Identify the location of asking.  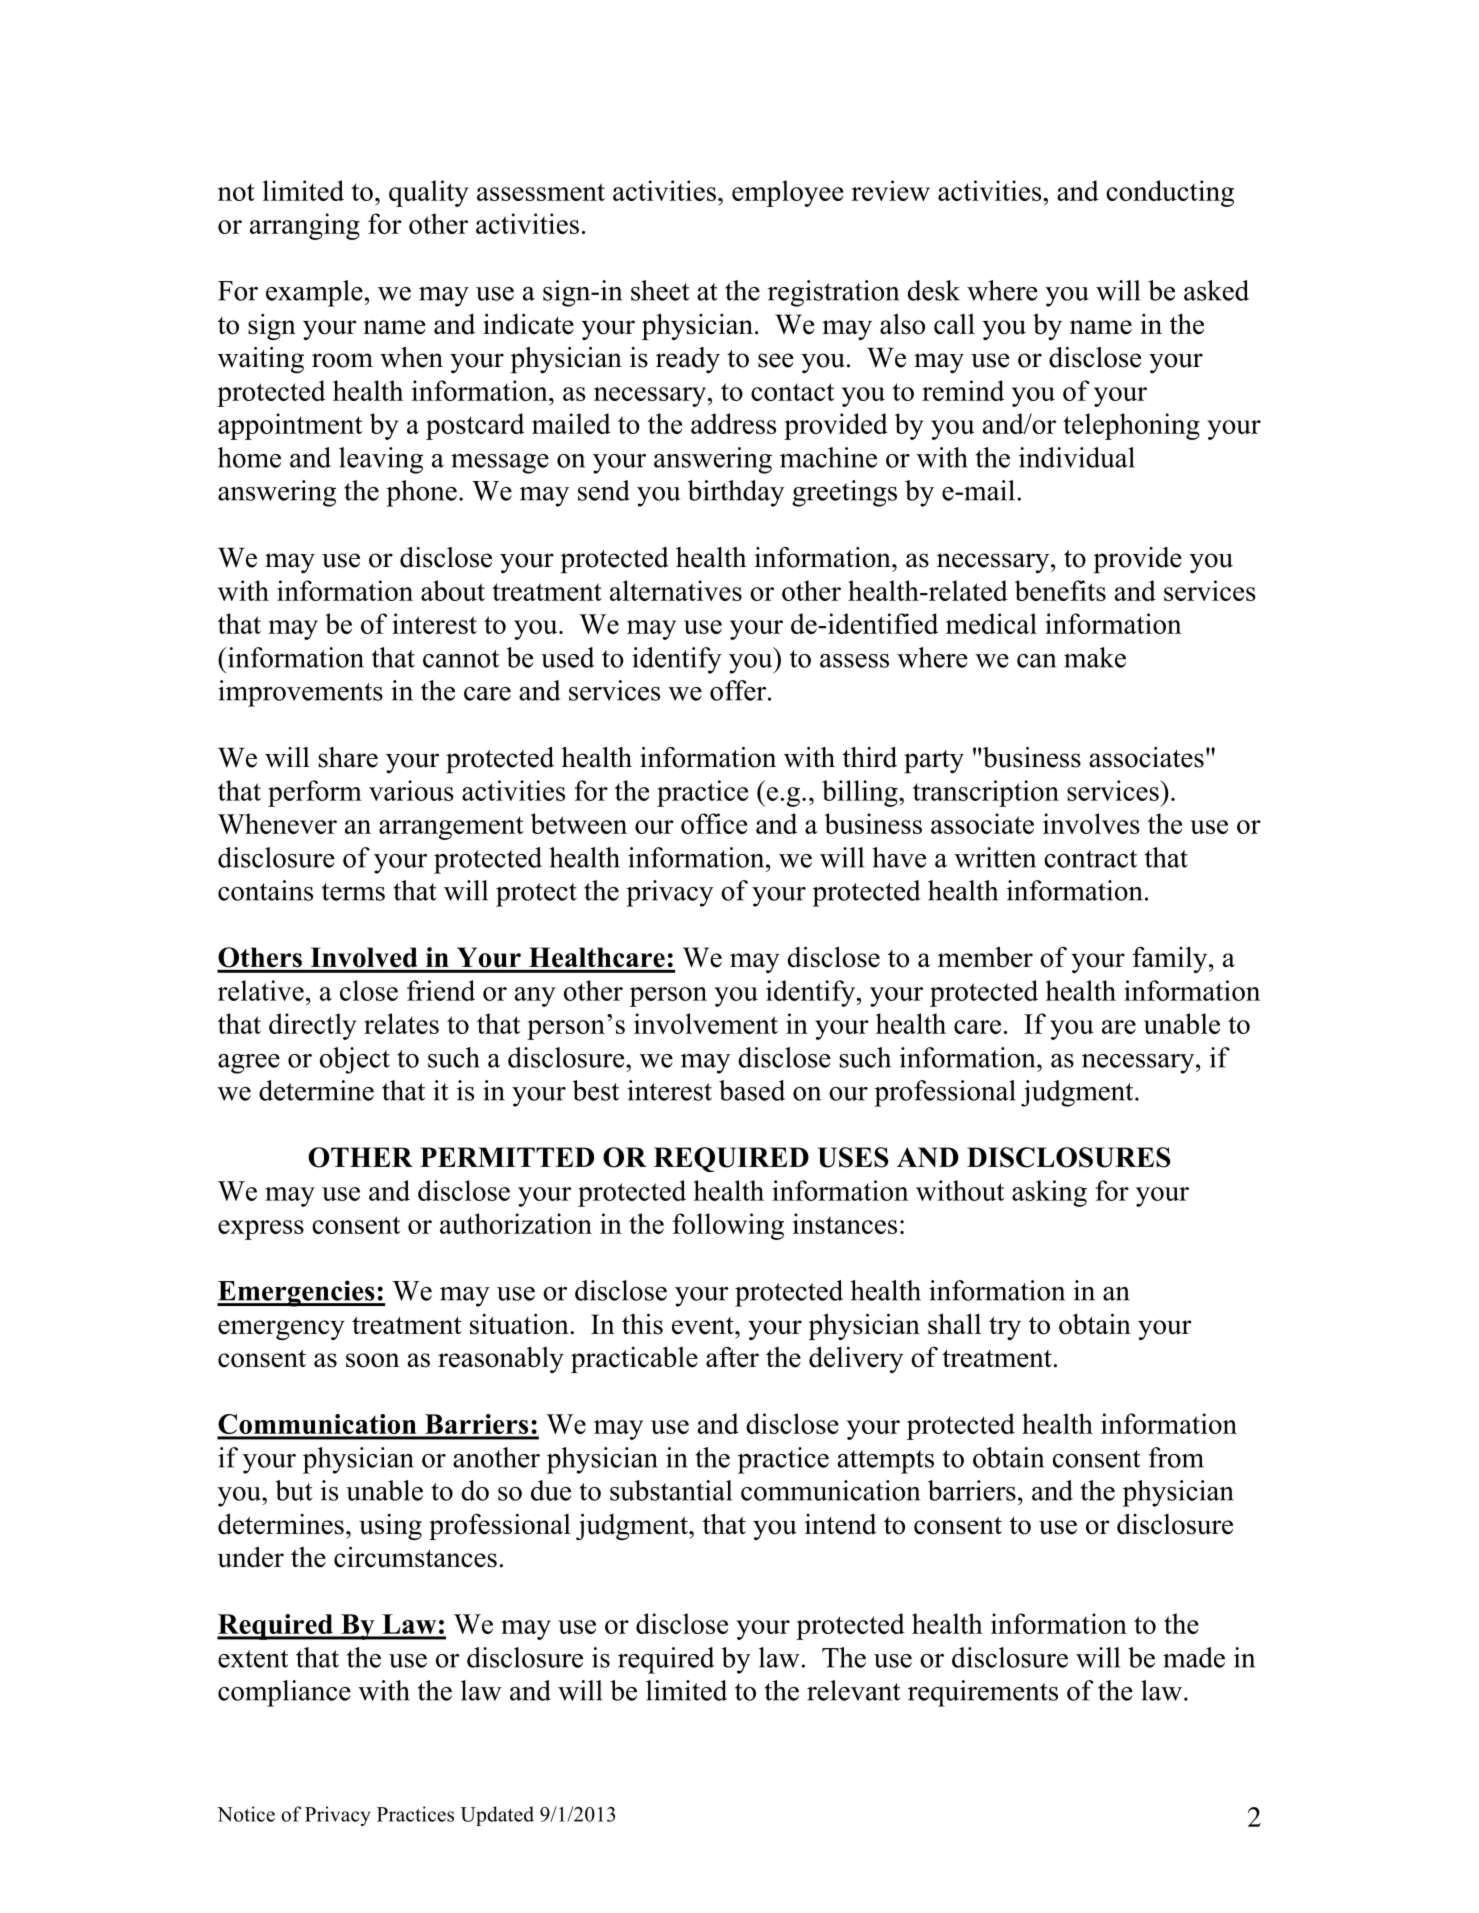
(1049, 1193).
